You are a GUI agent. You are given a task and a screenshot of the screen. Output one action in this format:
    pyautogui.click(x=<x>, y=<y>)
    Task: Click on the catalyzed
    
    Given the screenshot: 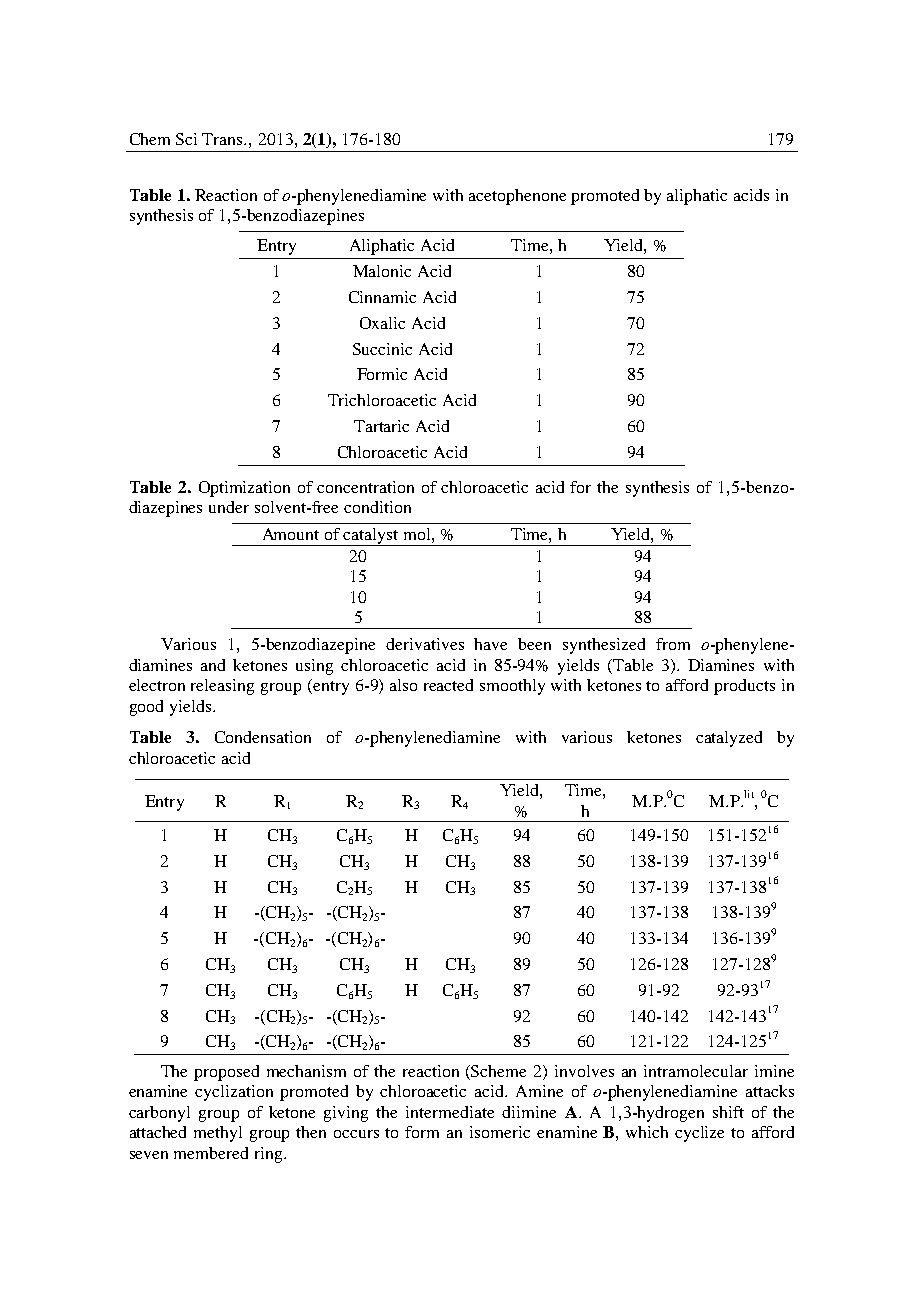 What is the action you would take?
    pyautogui.click(x=729, y=739)
